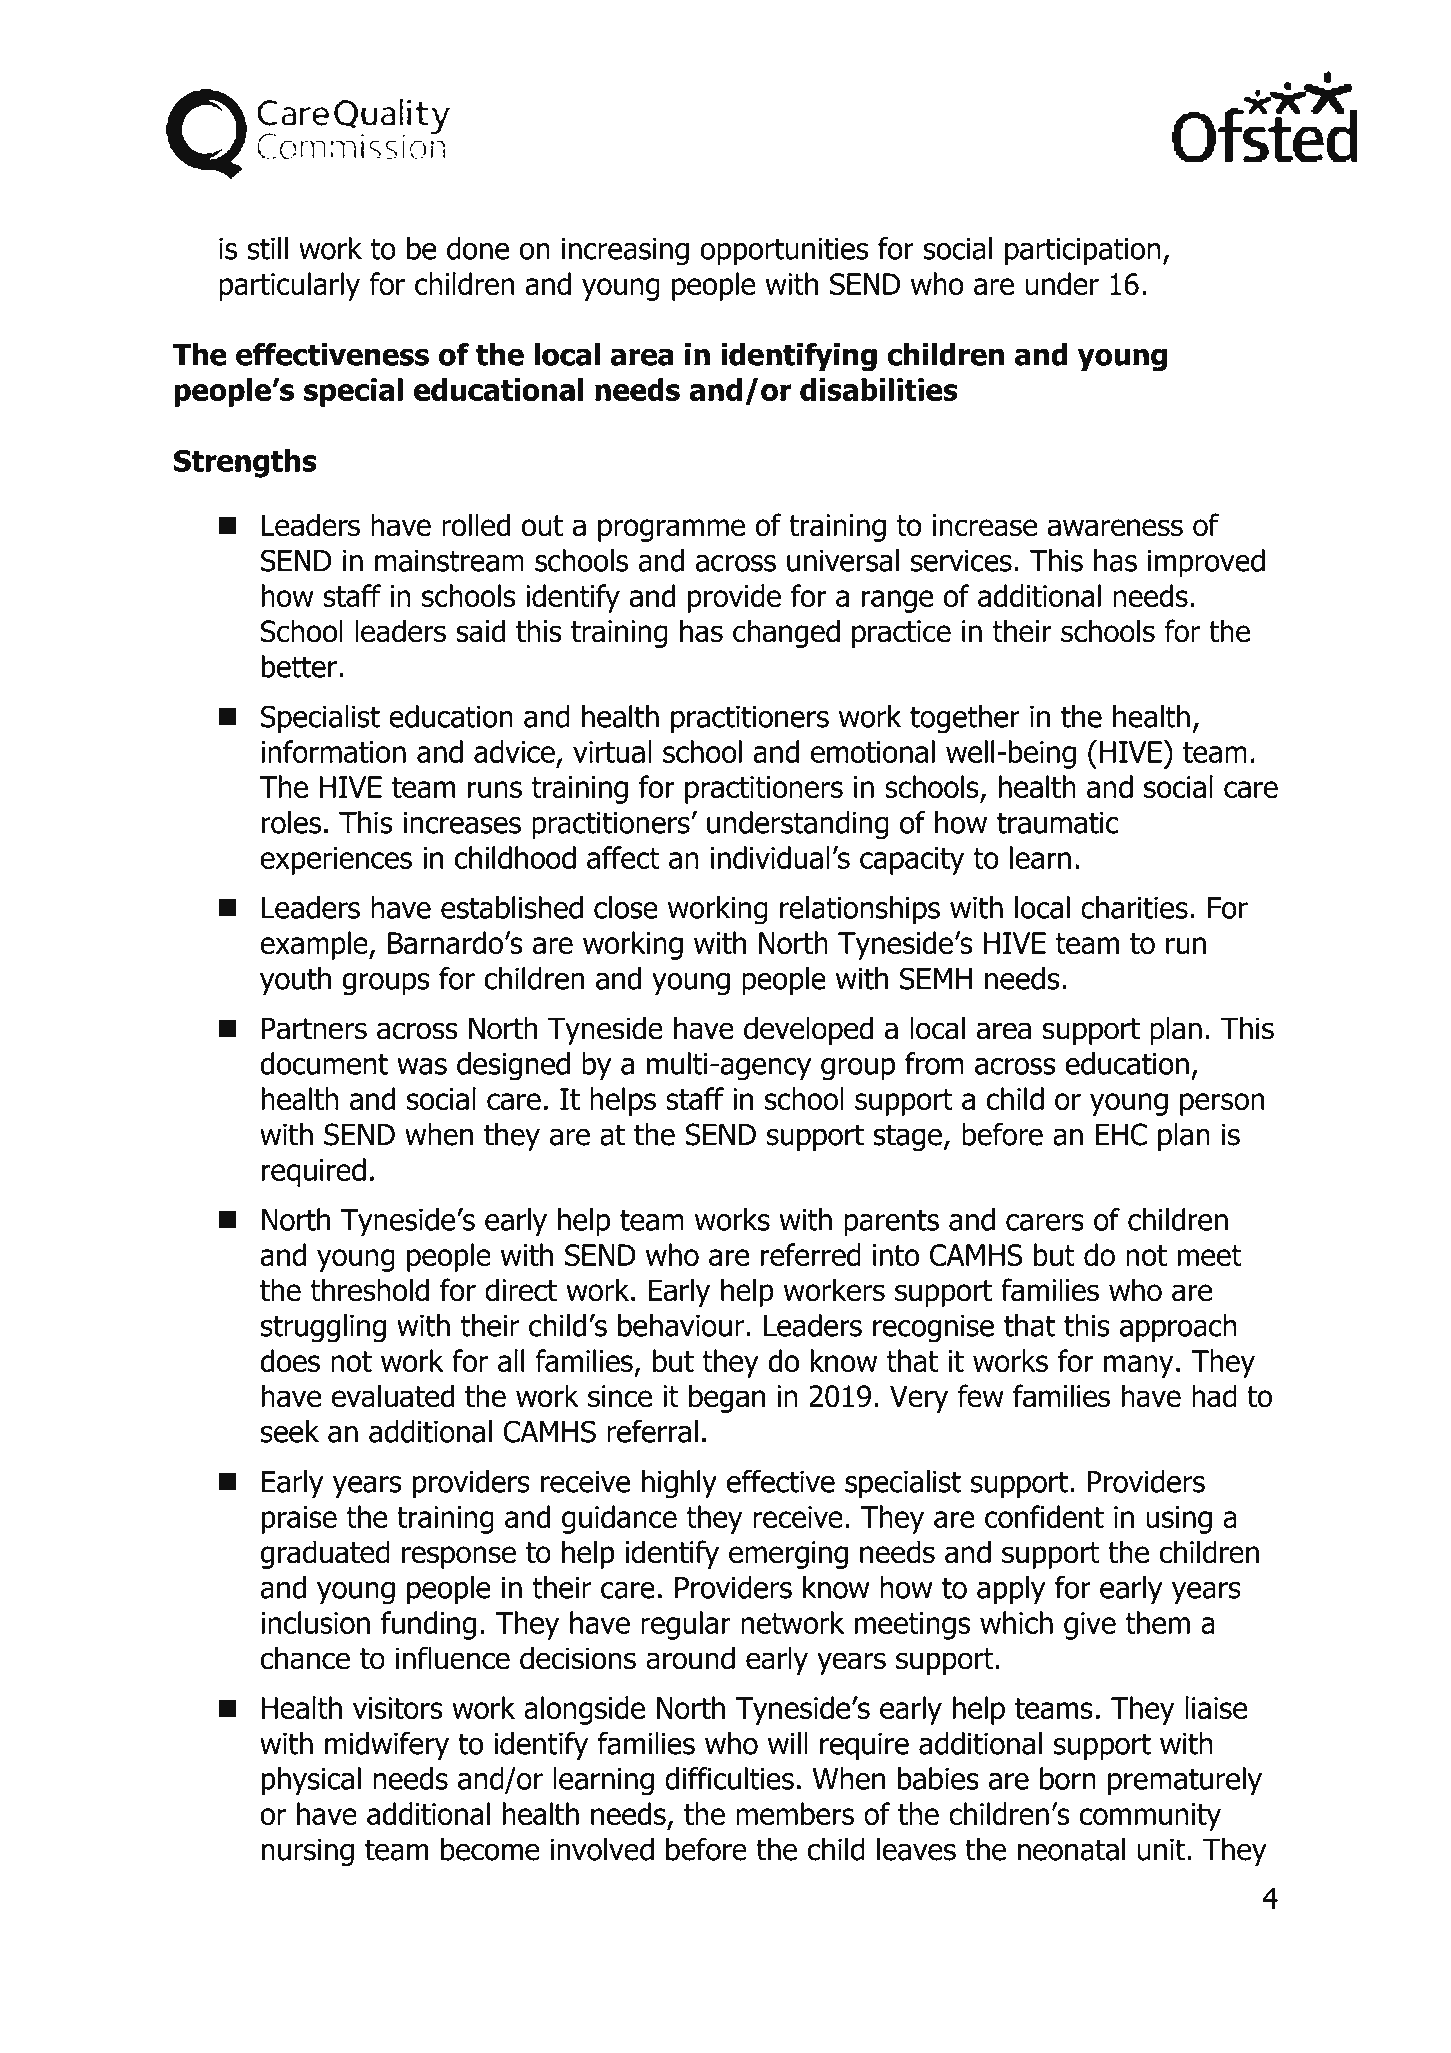 Image resolution: width=1451 pixels, height=2053 pixels. Describe the element at coordinates (681, 1325) in the screenshot. I see `behaviour` at that location.
